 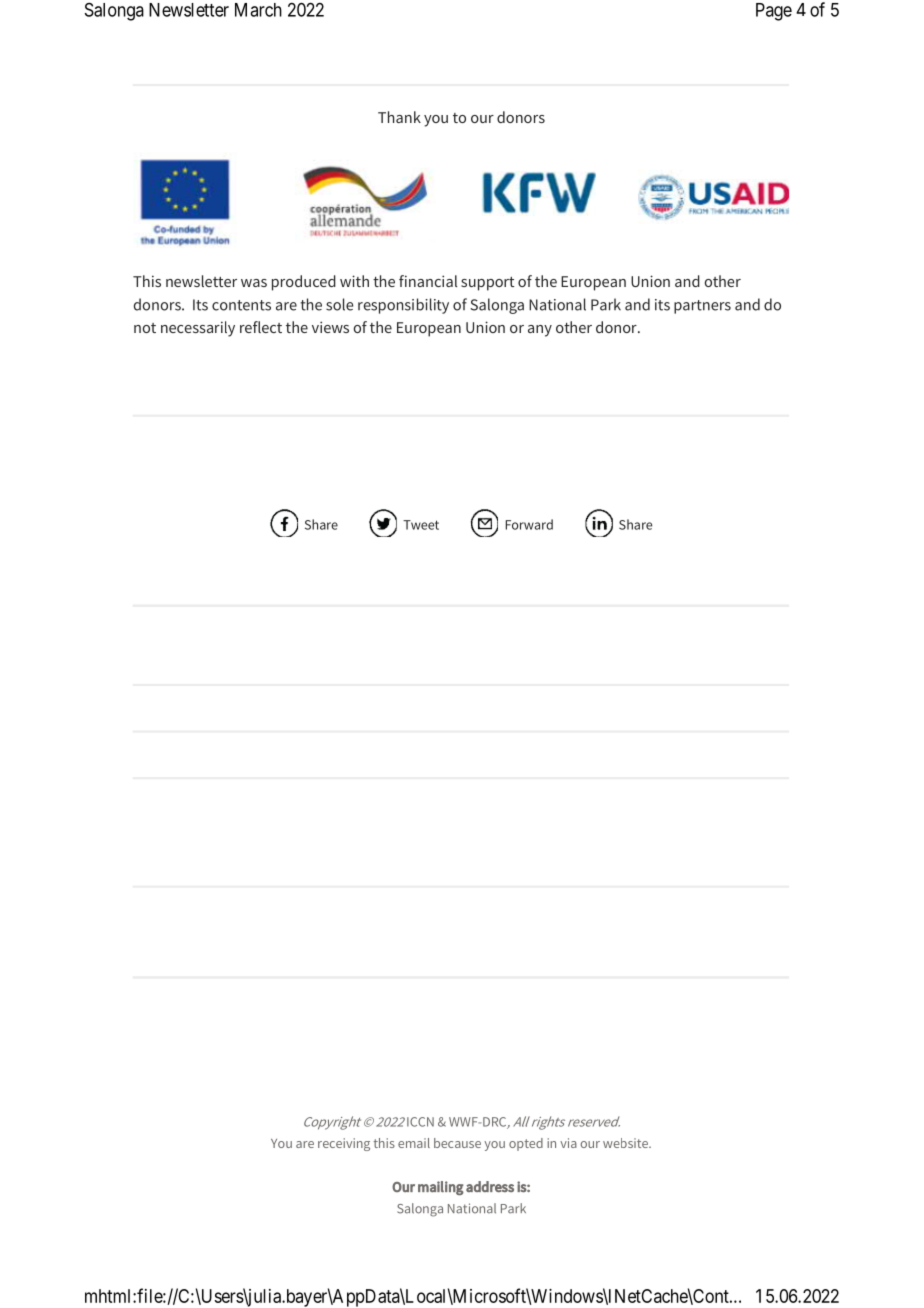 What do you see at coordinates (627, 1143) in the screenshot?
I see `website` at bounding box center [627, 1143].
